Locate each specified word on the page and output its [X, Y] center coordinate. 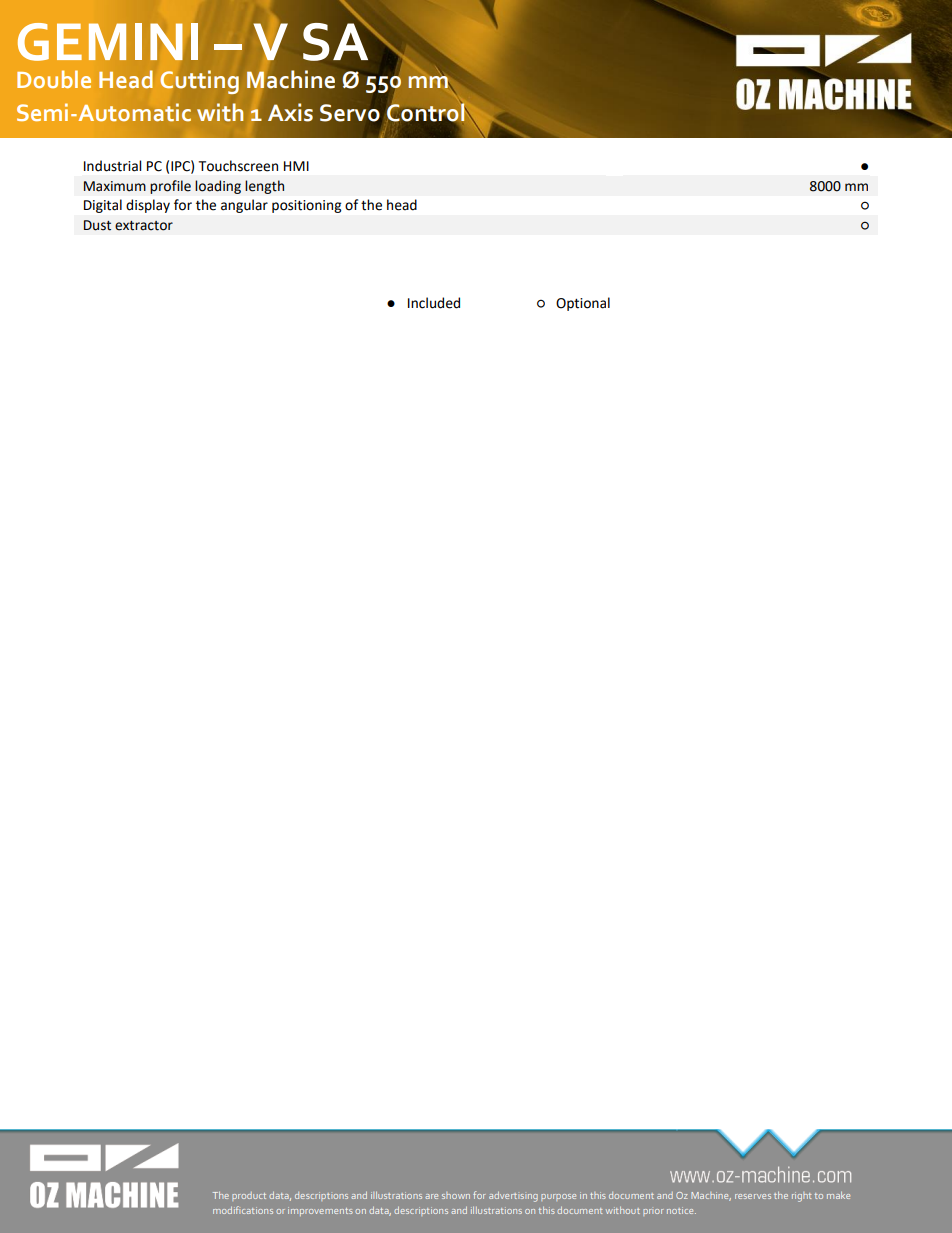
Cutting [199, 82]
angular [244, 206]
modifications [243, 1210]
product [249, 1196]
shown [456, 1195]
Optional [583, 304]
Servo [350, 113]
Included [434, 303]
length [264, 187]
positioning [306, 206]
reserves [753, 1196]
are [431, 1196]
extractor [144, 226]
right [801, 1197]
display [148, 206]
